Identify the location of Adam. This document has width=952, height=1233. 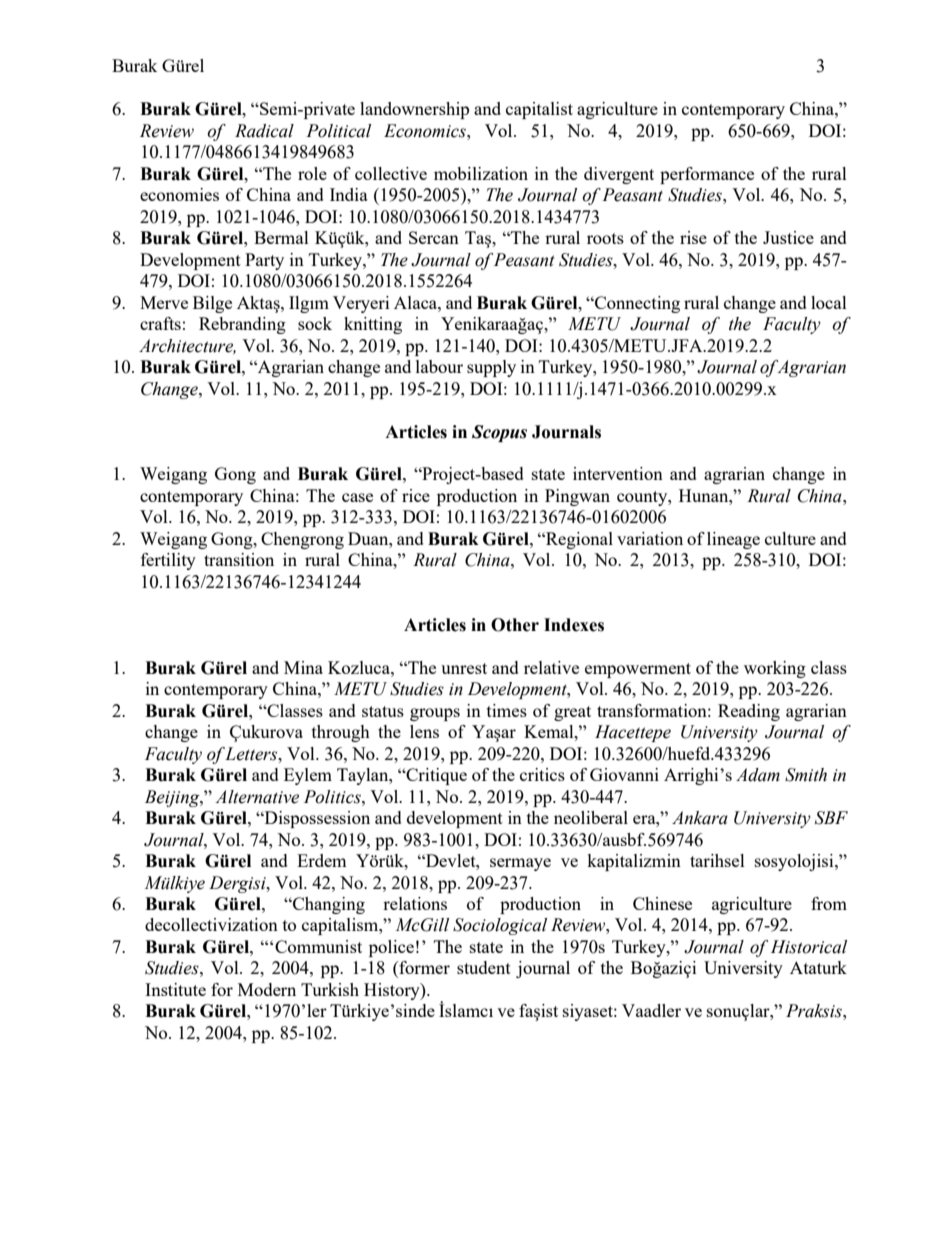
(758, 775).
